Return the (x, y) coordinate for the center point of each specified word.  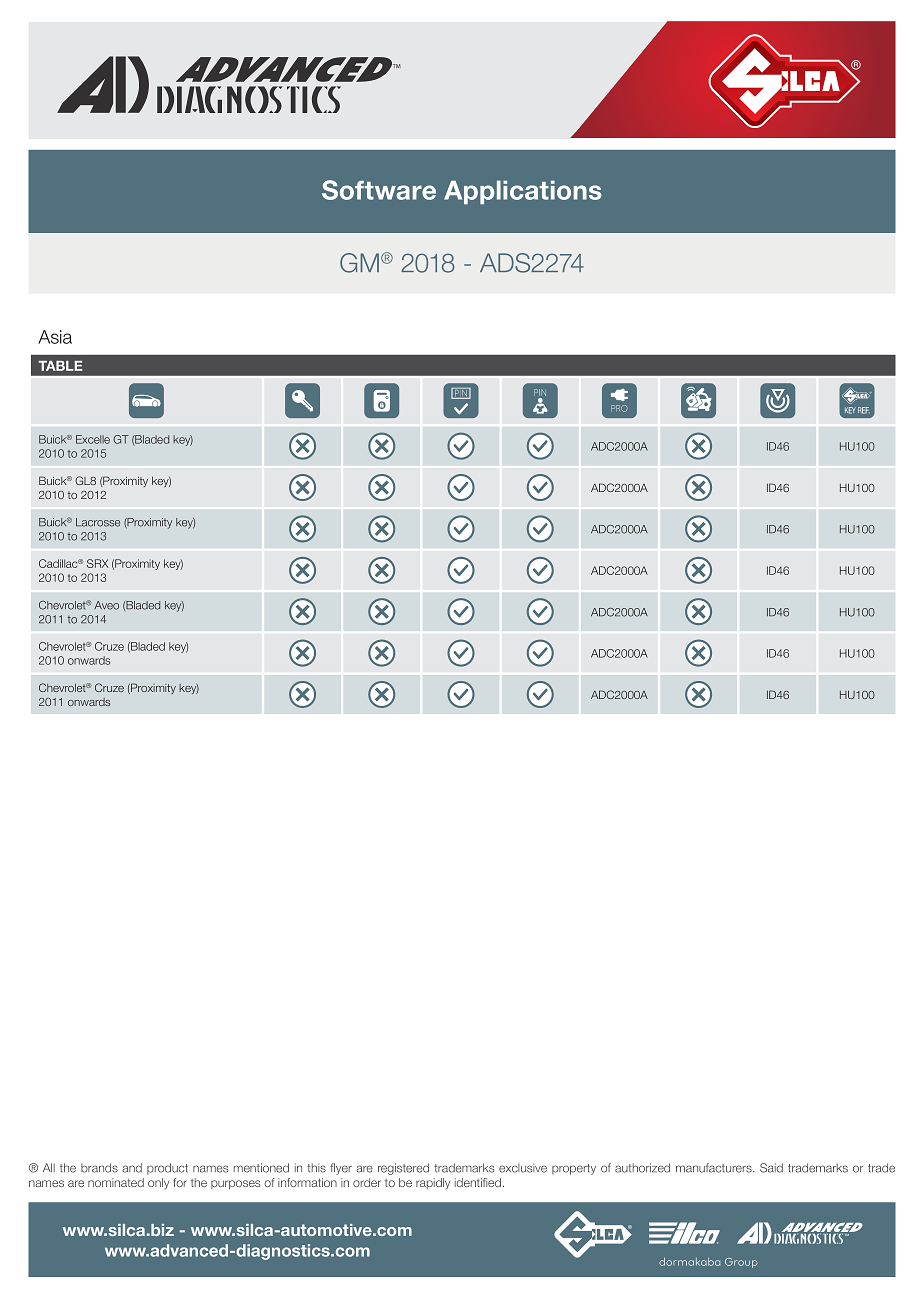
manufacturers (715, 1168)
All (49, 1167)
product (167, 1169)
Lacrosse (98, 522)
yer (344, 1170)
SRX (97, 563)
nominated (116, 1182)
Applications (523, 192)
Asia (55, 337)
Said (771, 1168)
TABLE (60, 366)
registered (403, 1169)
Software (379, 190)
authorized (642, 1168)
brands (99, 1168)
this (316, 1168)
